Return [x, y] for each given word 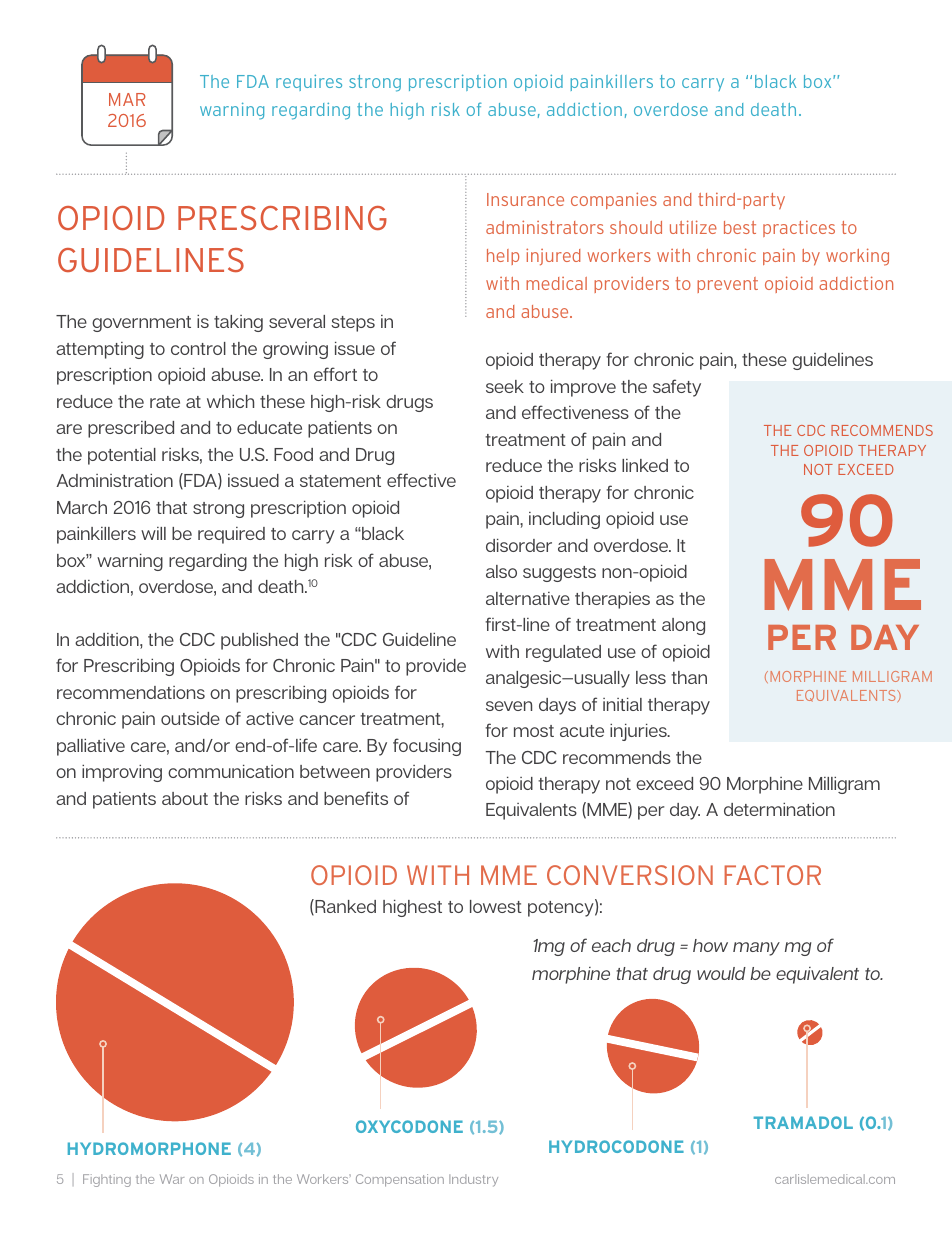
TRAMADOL [803, 1122]
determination [779, 809]
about [185, 798]
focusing [427, 747]
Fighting [107, 1180]
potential [122, 456]
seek [505, 386]
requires [309, 83]
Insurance [525, 199]
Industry [473, 1180]
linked [645, 465]
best [740, 227]
